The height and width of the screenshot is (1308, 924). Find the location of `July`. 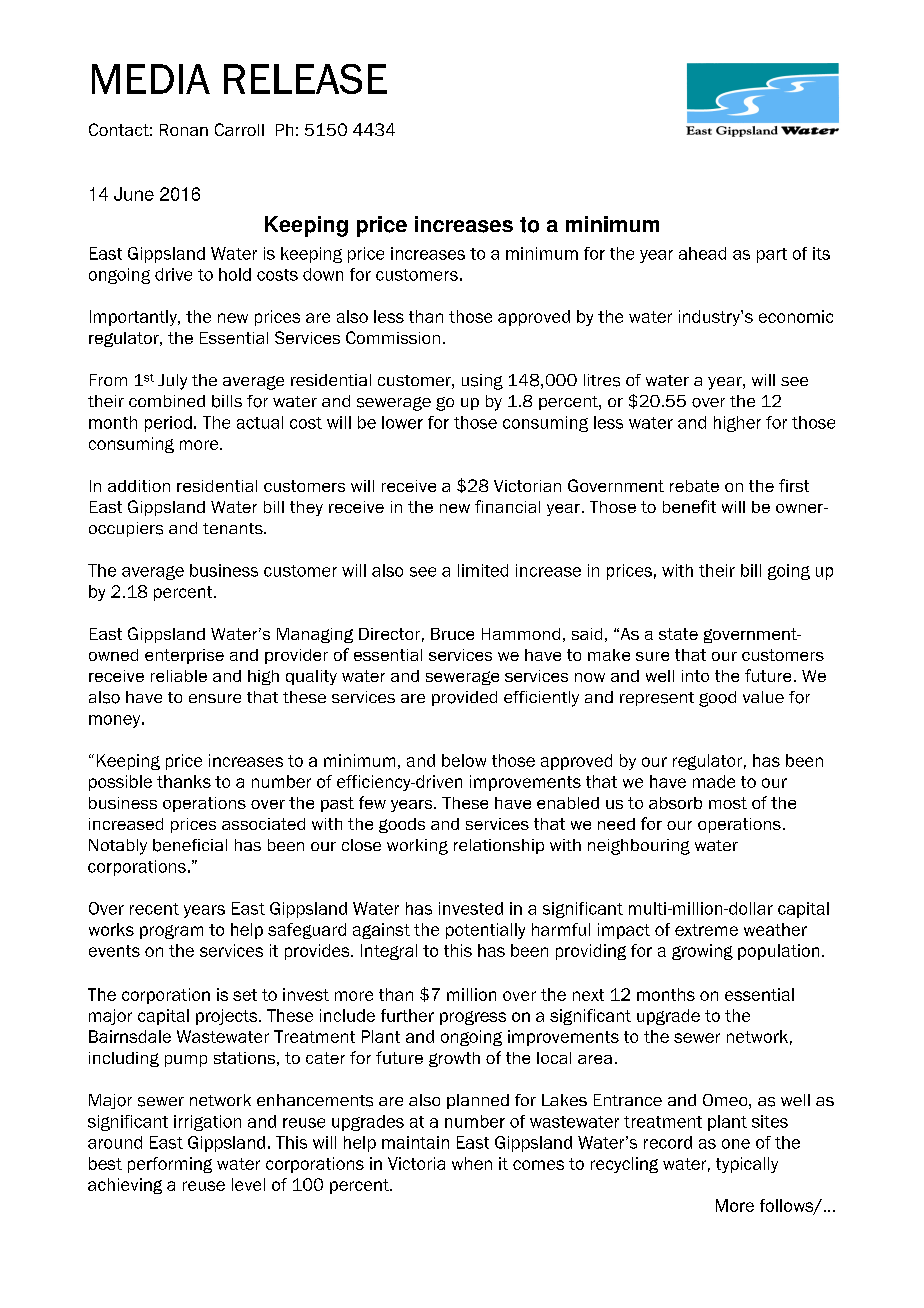

July is located at coordinates (172, 382).
